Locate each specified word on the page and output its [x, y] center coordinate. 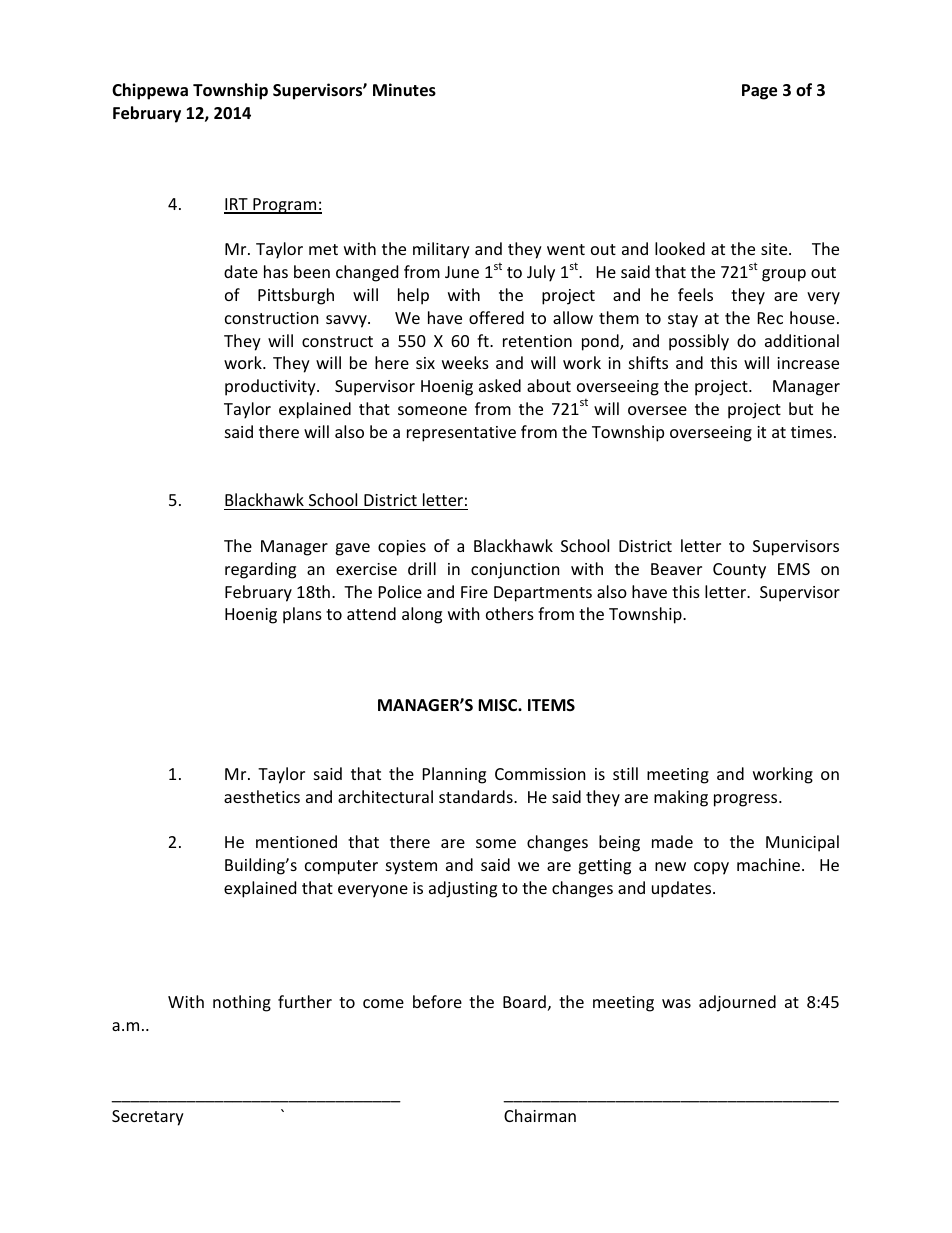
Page [759, 92]
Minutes [404, 90]
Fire [474, 592]
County [739, 571]
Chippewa [150, 91]
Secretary [148, 1118]
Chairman [540, 1115]
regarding [260, 570]
